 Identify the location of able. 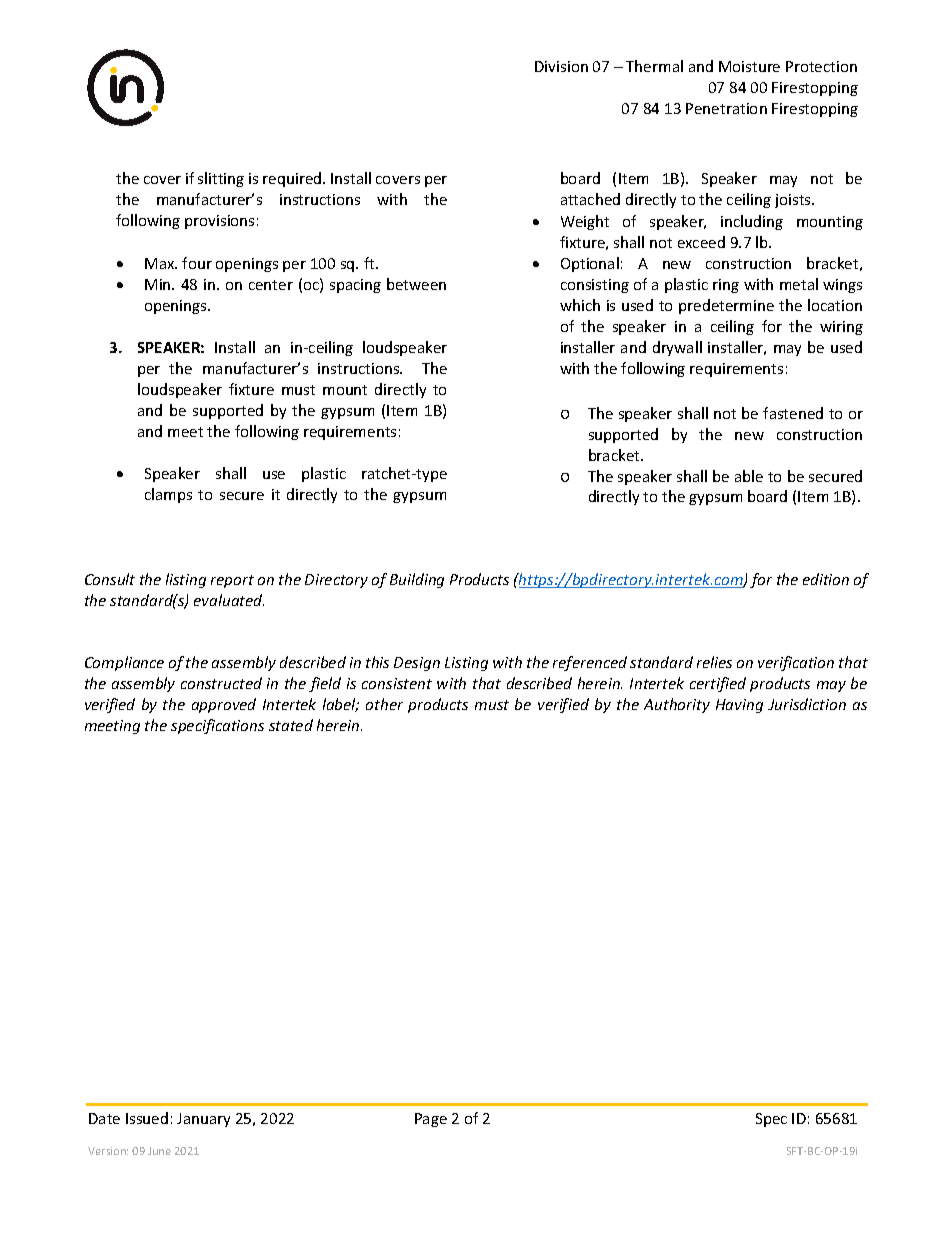
(749, 476).
